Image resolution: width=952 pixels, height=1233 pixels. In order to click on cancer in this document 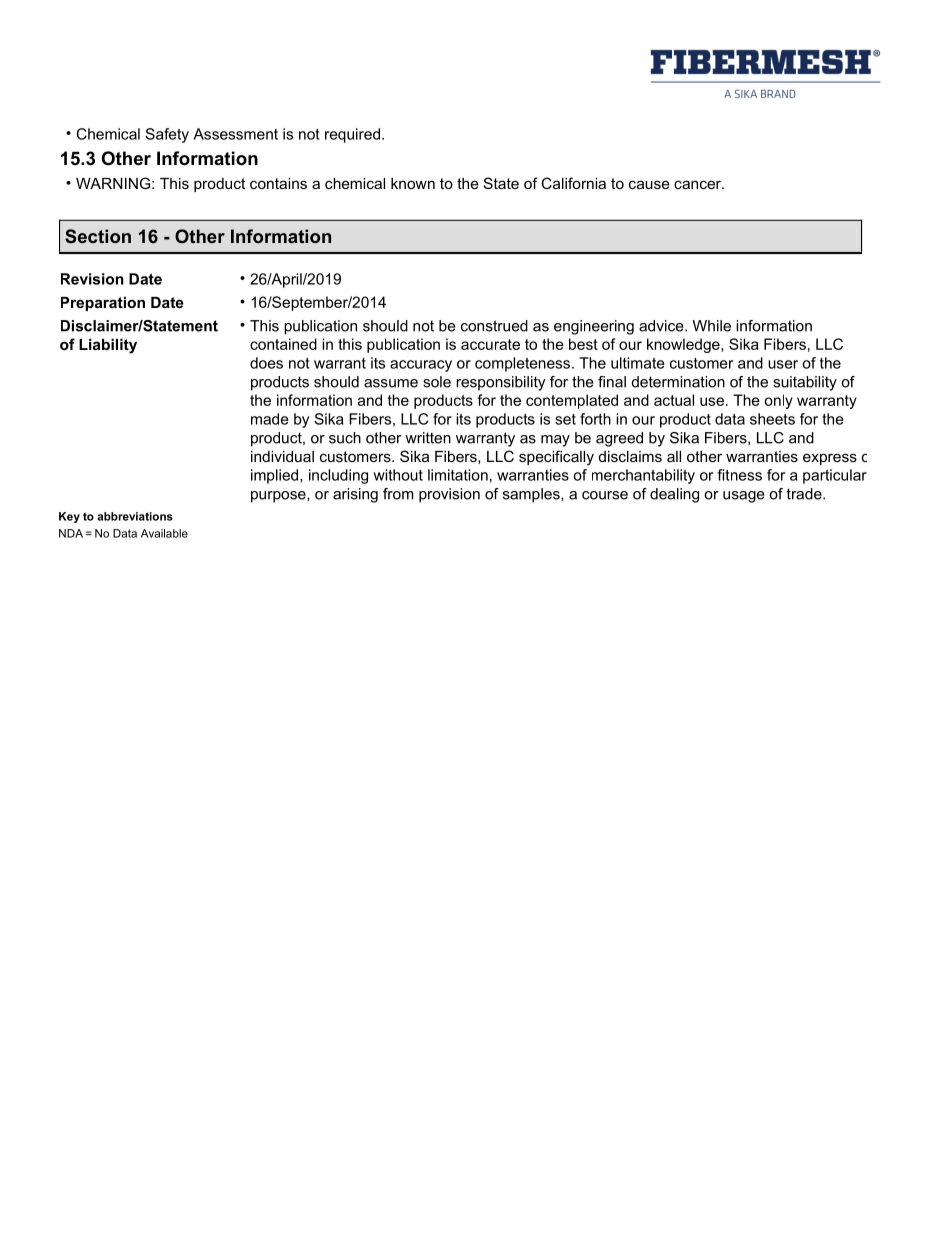, I will do `click(698, 184)`.
